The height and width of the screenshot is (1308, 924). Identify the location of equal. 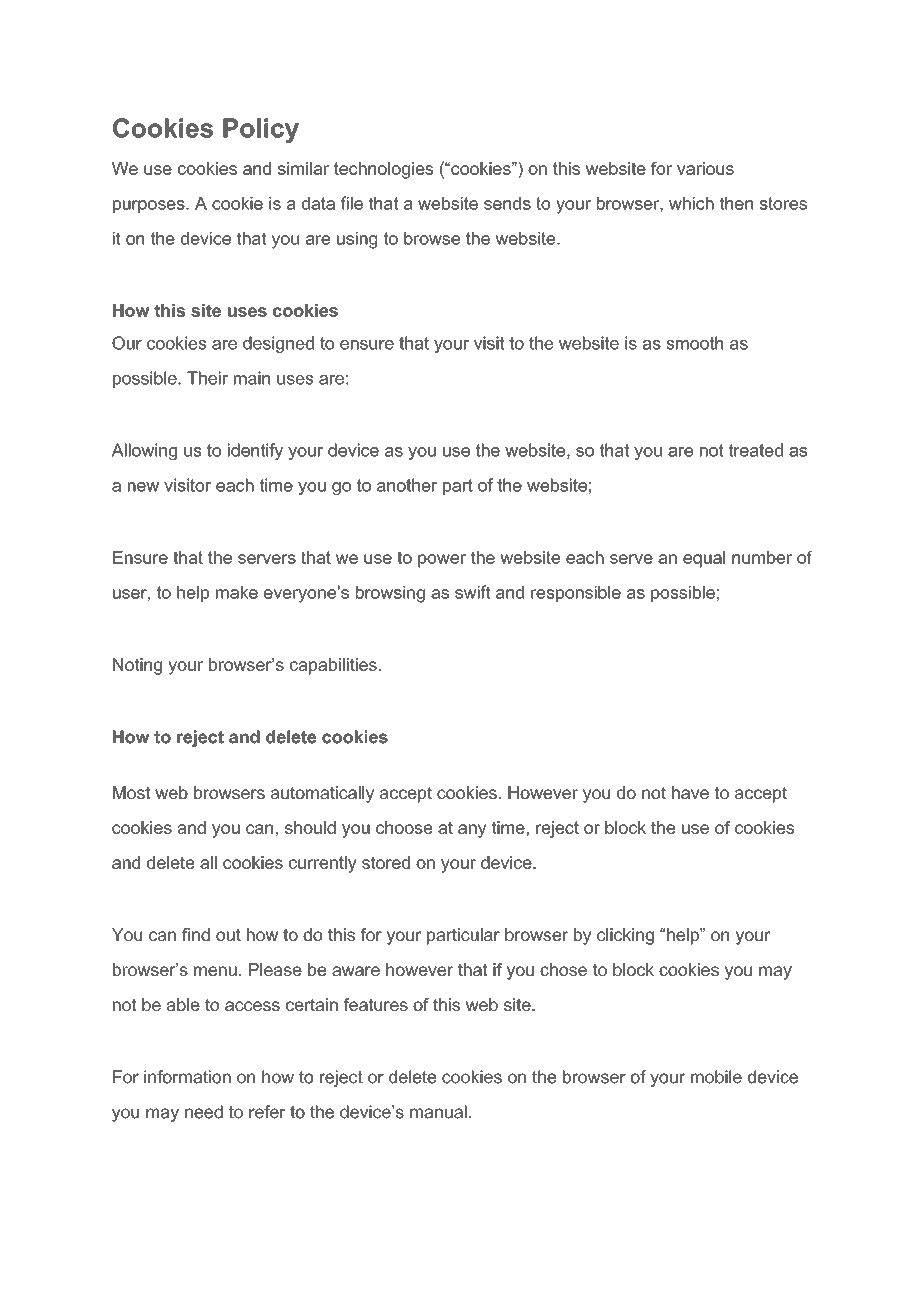
(704, 559).
